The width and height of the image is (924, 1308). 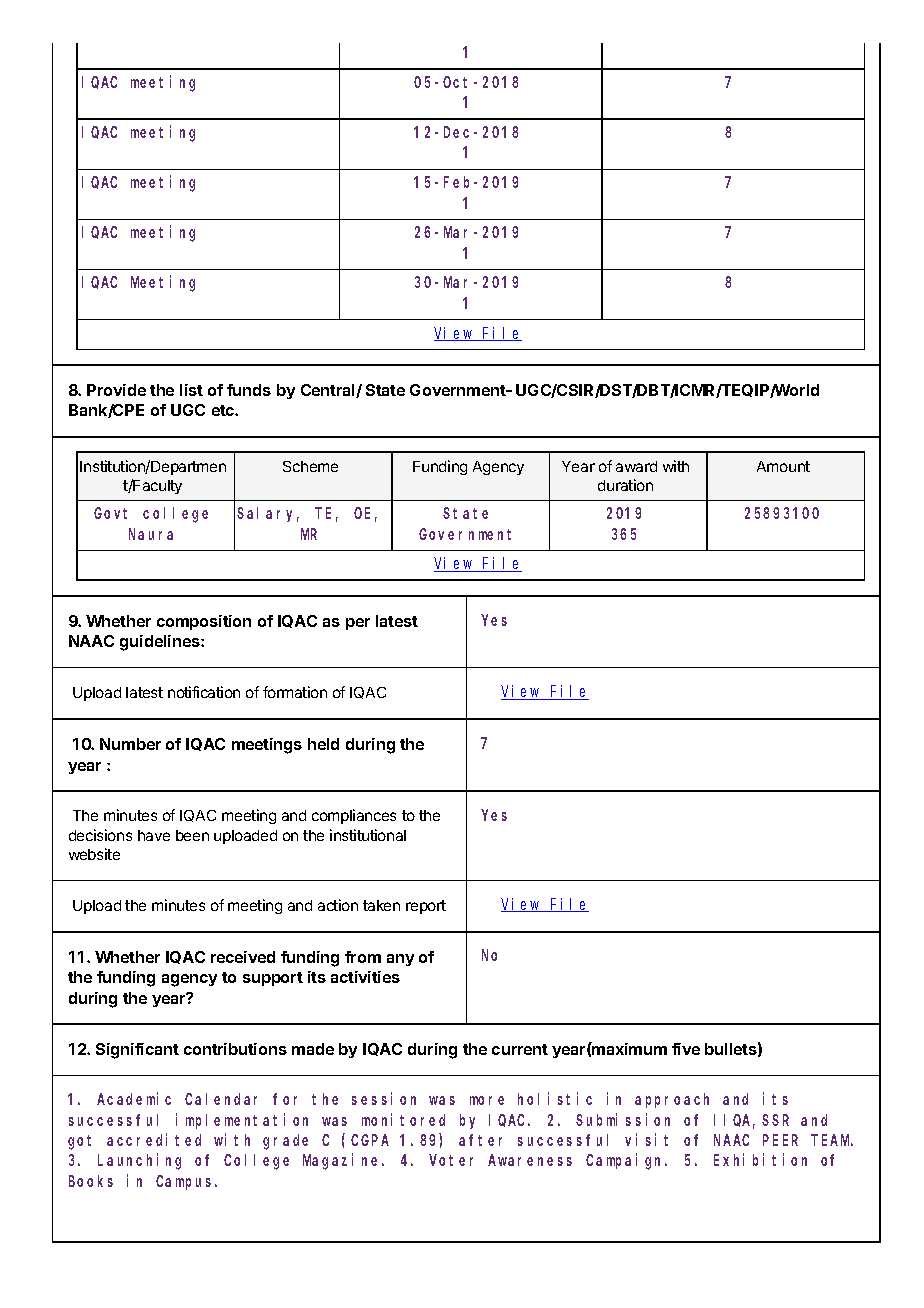 What do you see at coordinates (243, 957) in the image?
I see `received` at bounding box center [243, 957].
